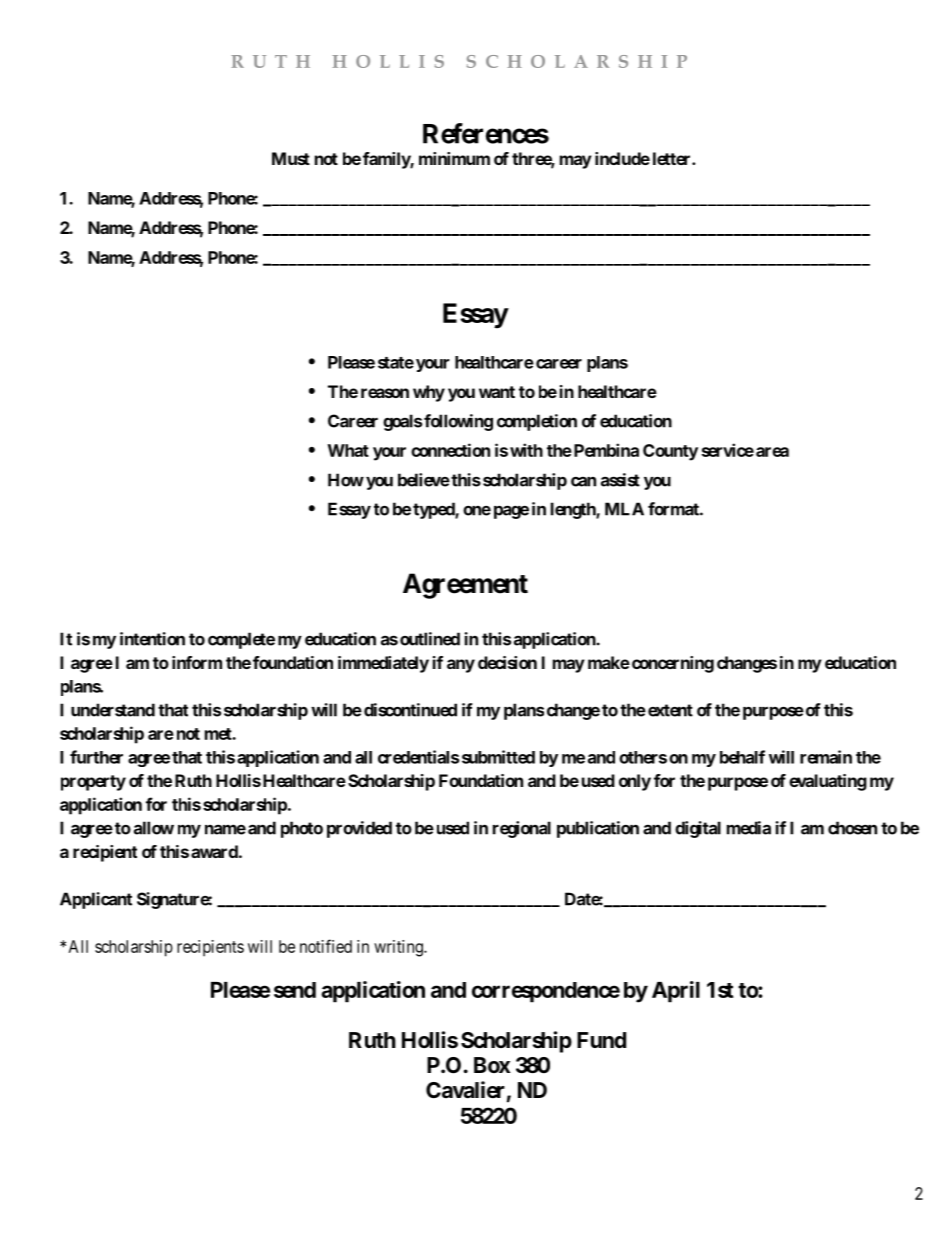 This image has height=1233, width=952. What do you see at coordinates (492, 1065) in the image?
I see `Box` at bounding box center [492, 1065].
